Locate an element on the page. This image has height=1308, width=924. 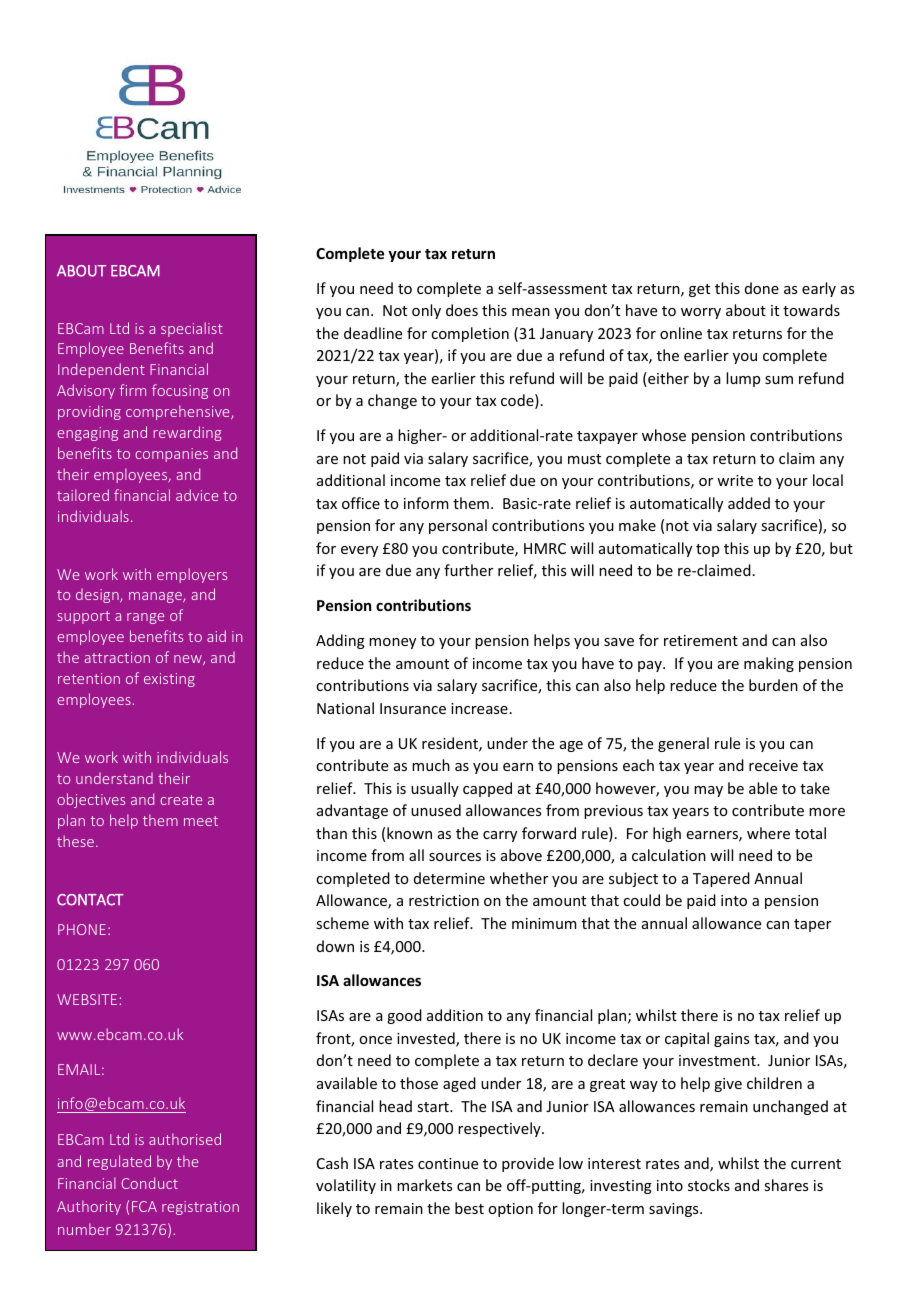
specialist is located at coordinates (192, 329).
